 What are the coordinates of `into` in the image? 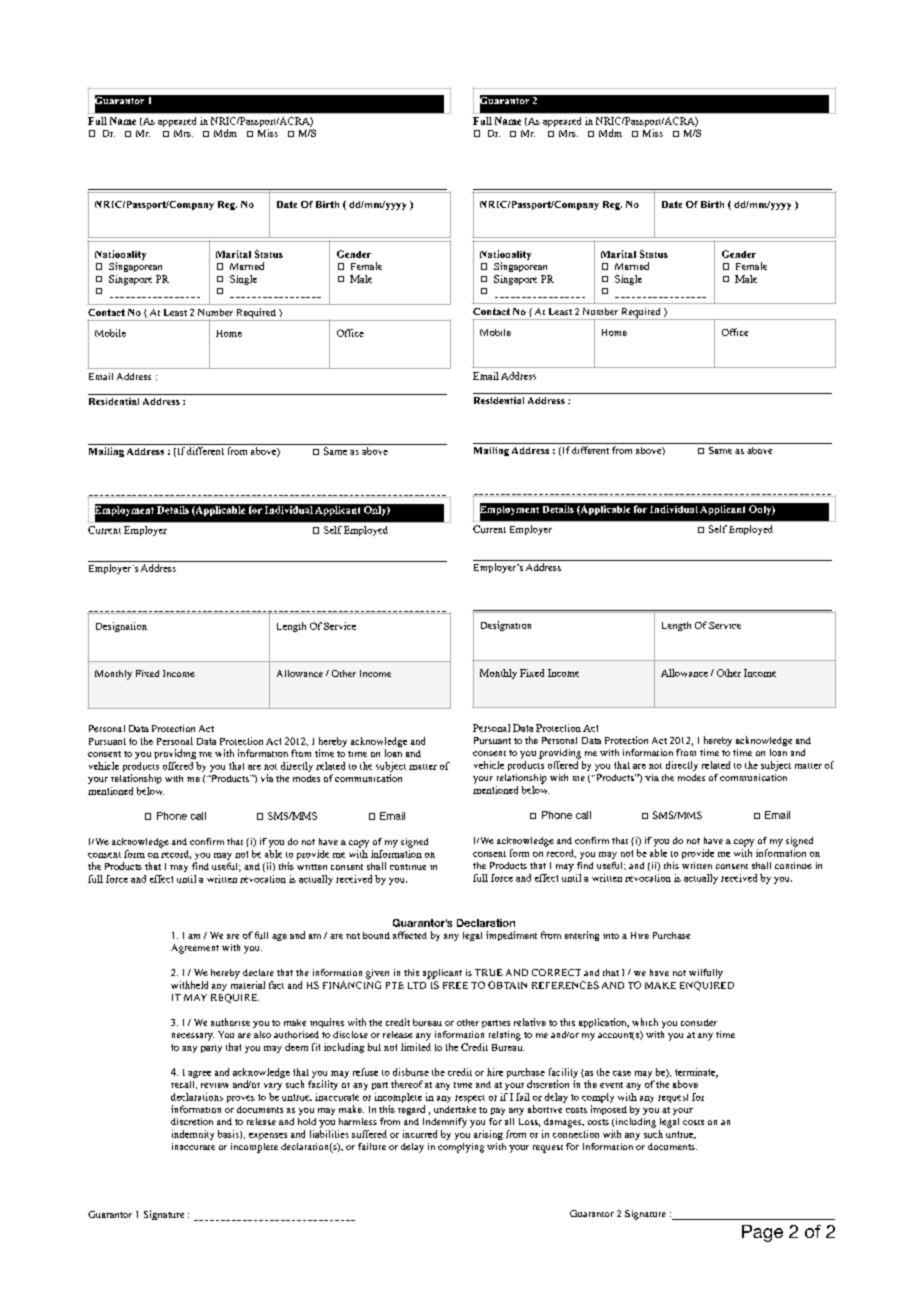 It's located at (611, 936).
